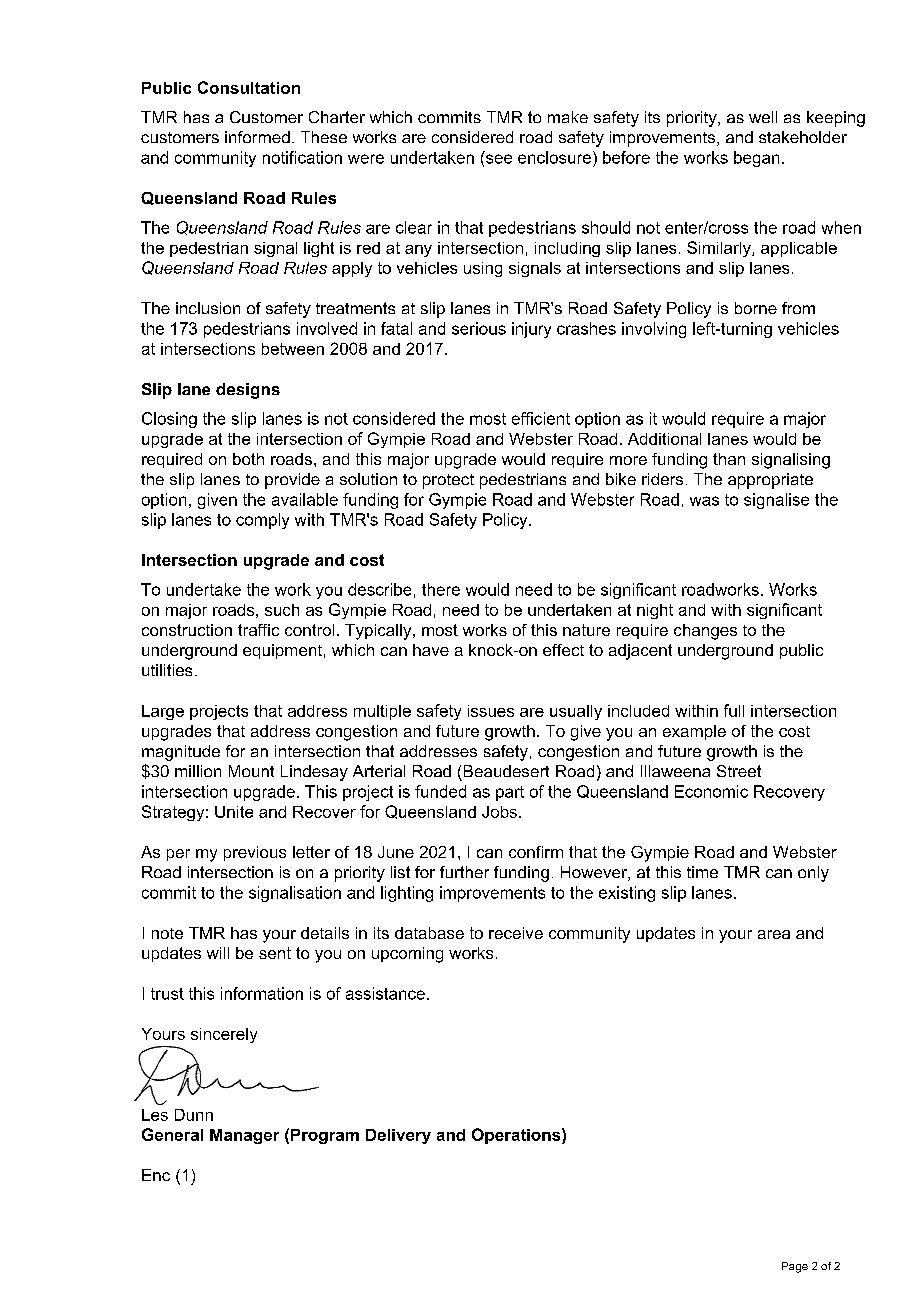 The image size is (924, 1308). Describe the element at coordinates (554, 157) in the screenshot. I see `enclosure` at that location.
